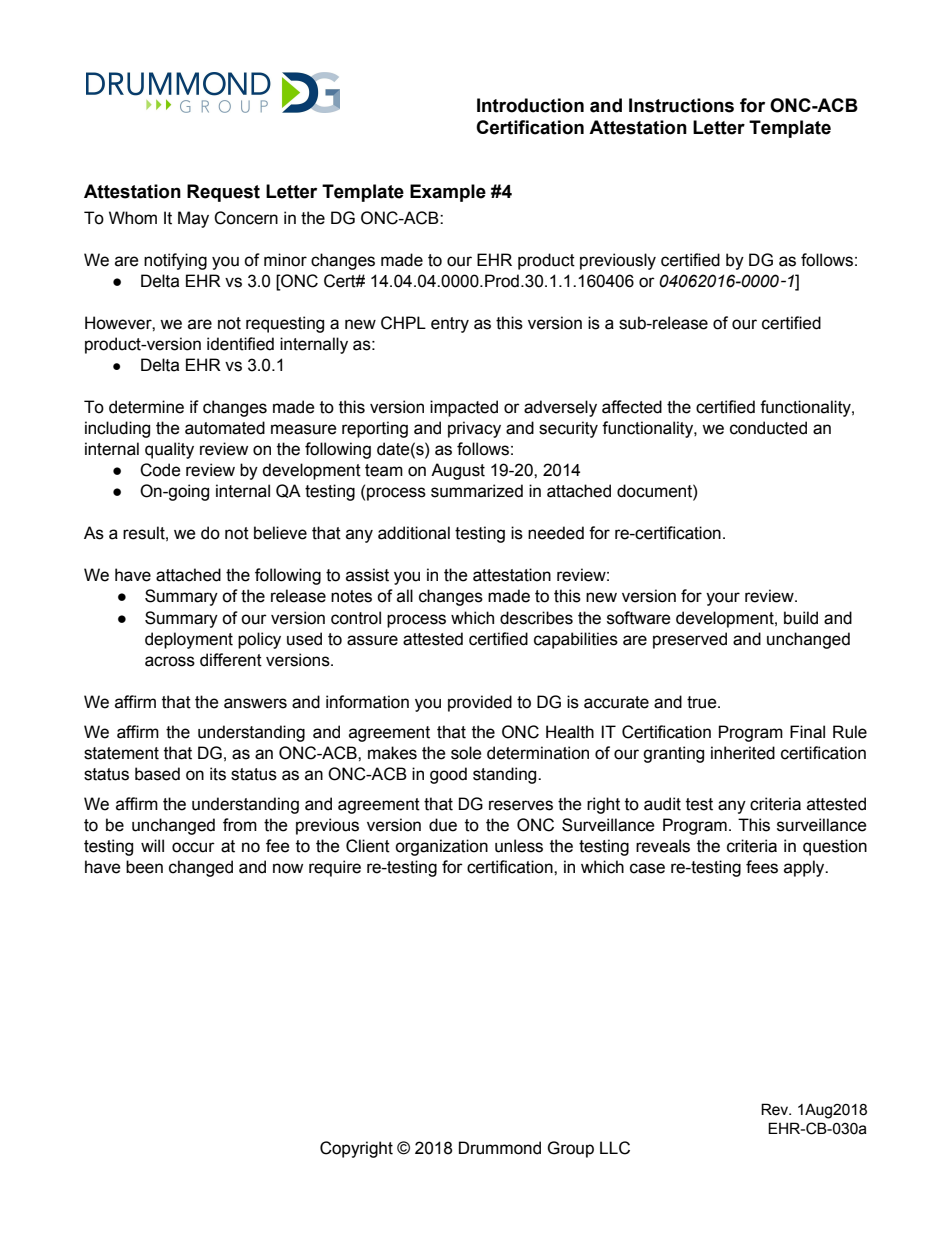  Describe the element at coordinates (681, 105) in the page. I see `Instructions` at that location.
